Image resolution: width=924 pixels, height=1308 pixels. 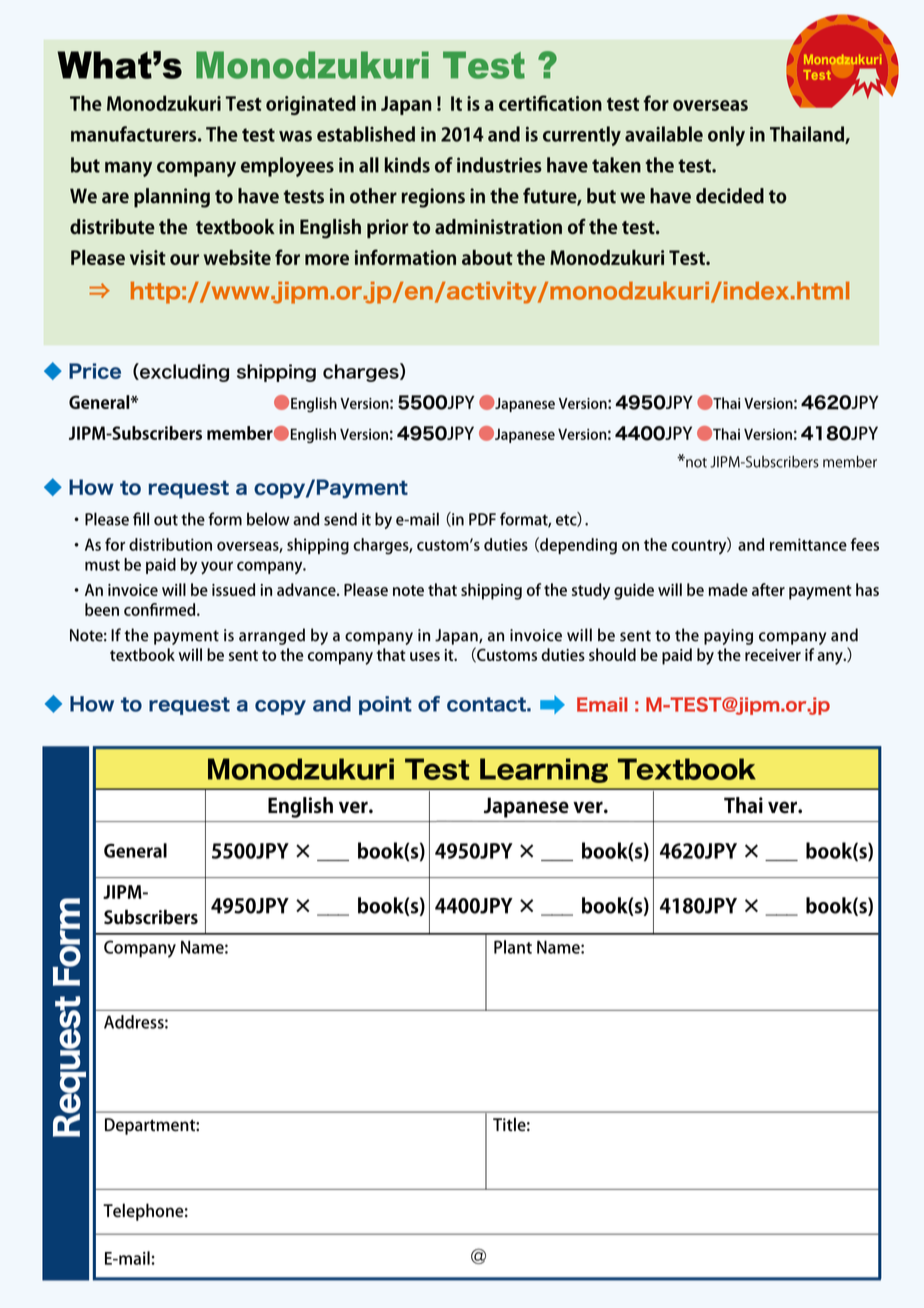 I want to click on decided, so click(x=730, y=196).
